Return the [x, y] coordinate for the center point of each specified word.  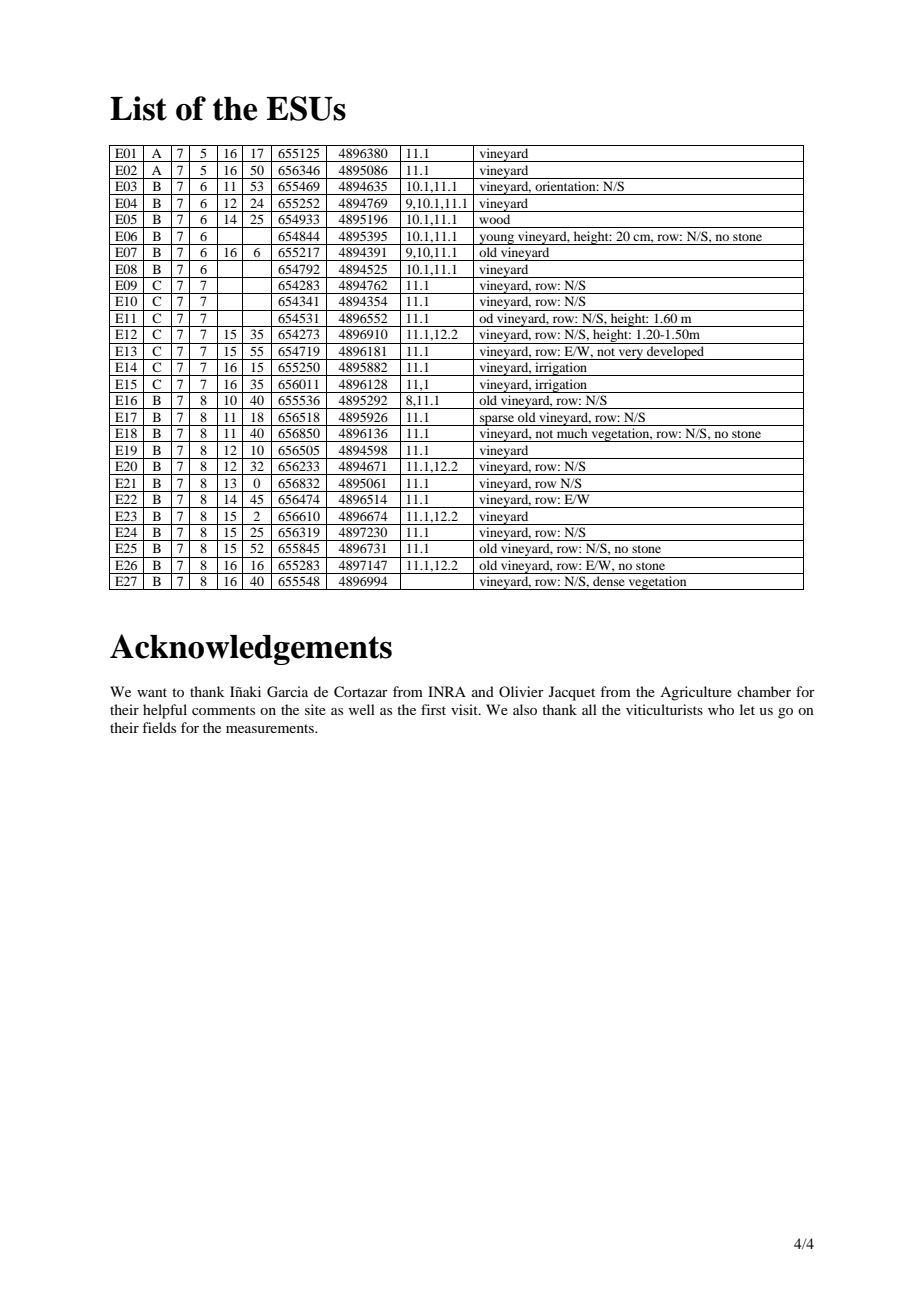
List [138, 108]
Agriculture [696, 693]
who [721, 709]
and [483, 691]
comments [223, 710]
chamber [764, 691]
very [630, 354]
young [497, 239]
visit [465, 709]
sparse [497, 420]
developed [676, 353]
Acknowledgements [251, 649]
